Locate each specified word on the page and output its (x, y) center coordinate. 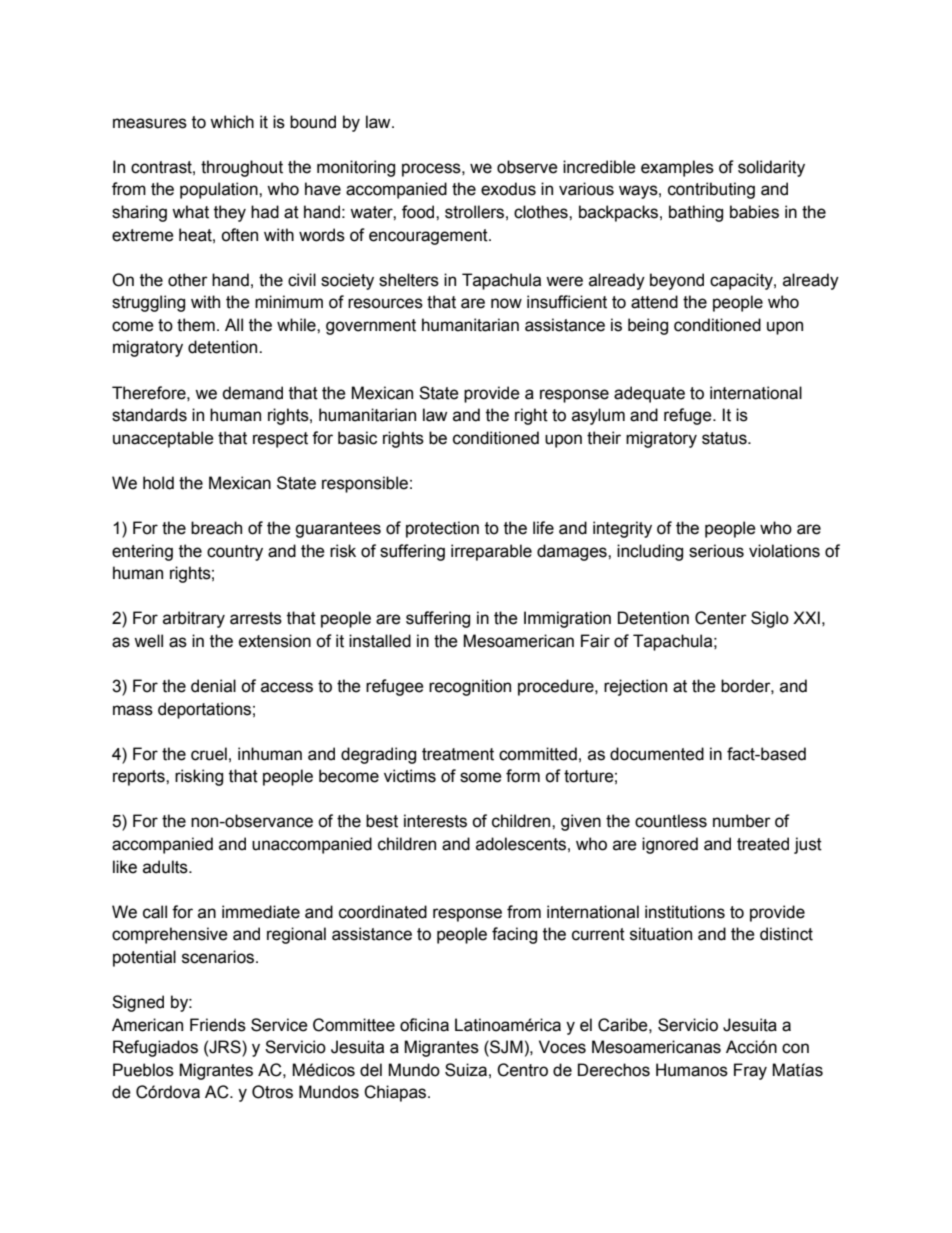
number (742, 821)
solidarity (771, 168)
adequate (649, 394)
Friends (218, 1025)
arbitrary (194, 619)
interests (435, 821)
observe (527, 167)
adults (166, 867)
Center (721, 618)
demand (252, 393)
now (506, 303)
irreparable (491, 552)
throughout (242, 168)
